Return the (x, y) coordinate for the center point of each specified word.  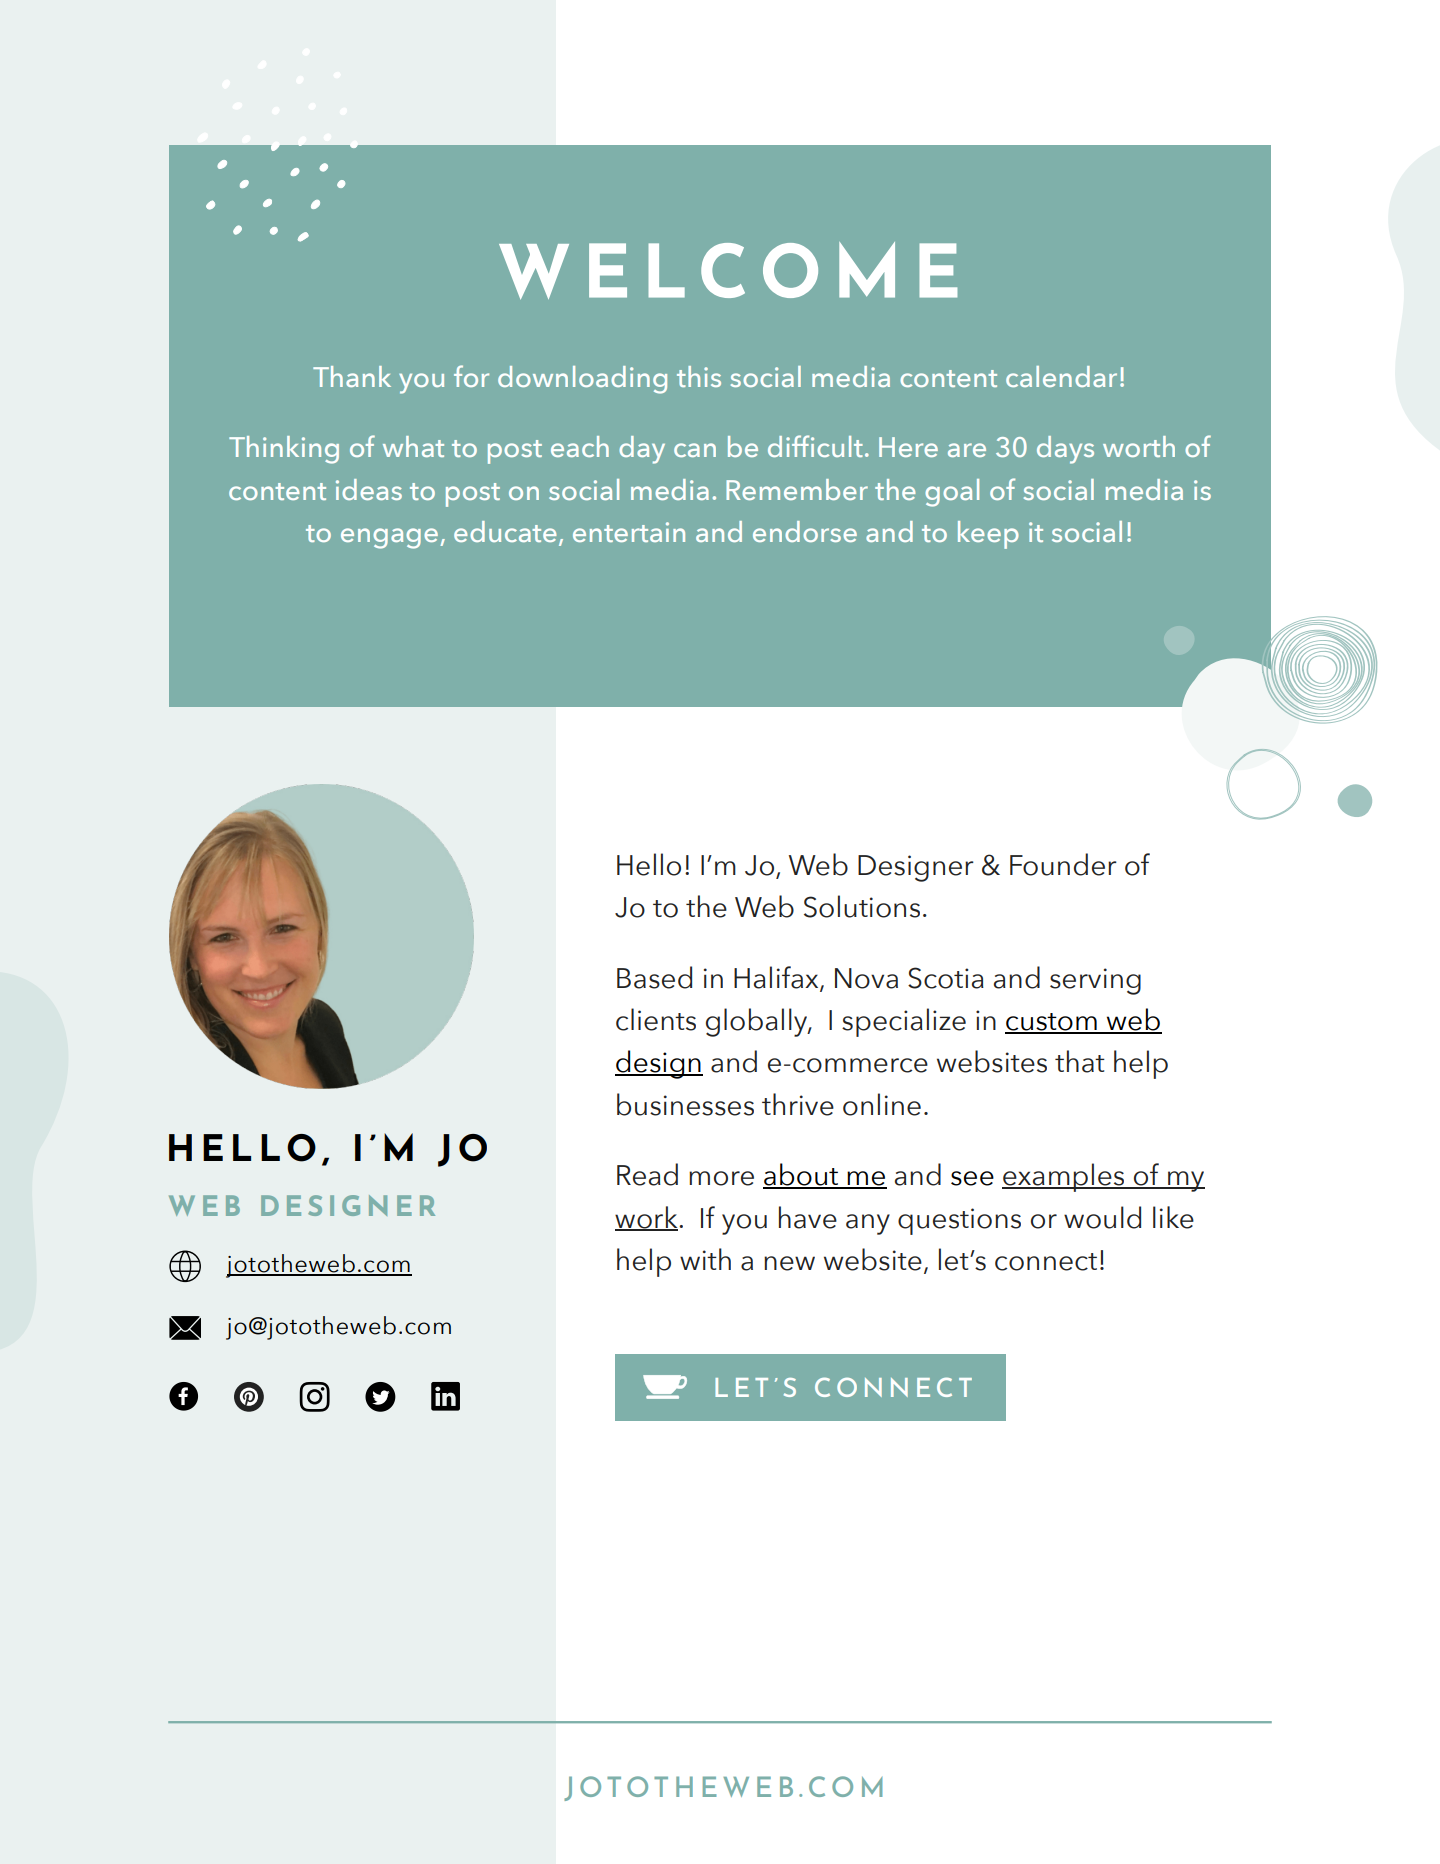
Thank (352, 376)
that (1080, 1061)
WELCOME (728, 270)
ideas (369, 489)
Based (654, 977)
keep (988, 535)
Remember (797, 489)
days (1065, 450)
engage (389, 538)
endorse (805, 531)
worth (1139, 446)
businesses (685, 1104)
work (647, 1218)
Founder (1063, 864)
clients (656, 1019)
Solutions (862, 906)
